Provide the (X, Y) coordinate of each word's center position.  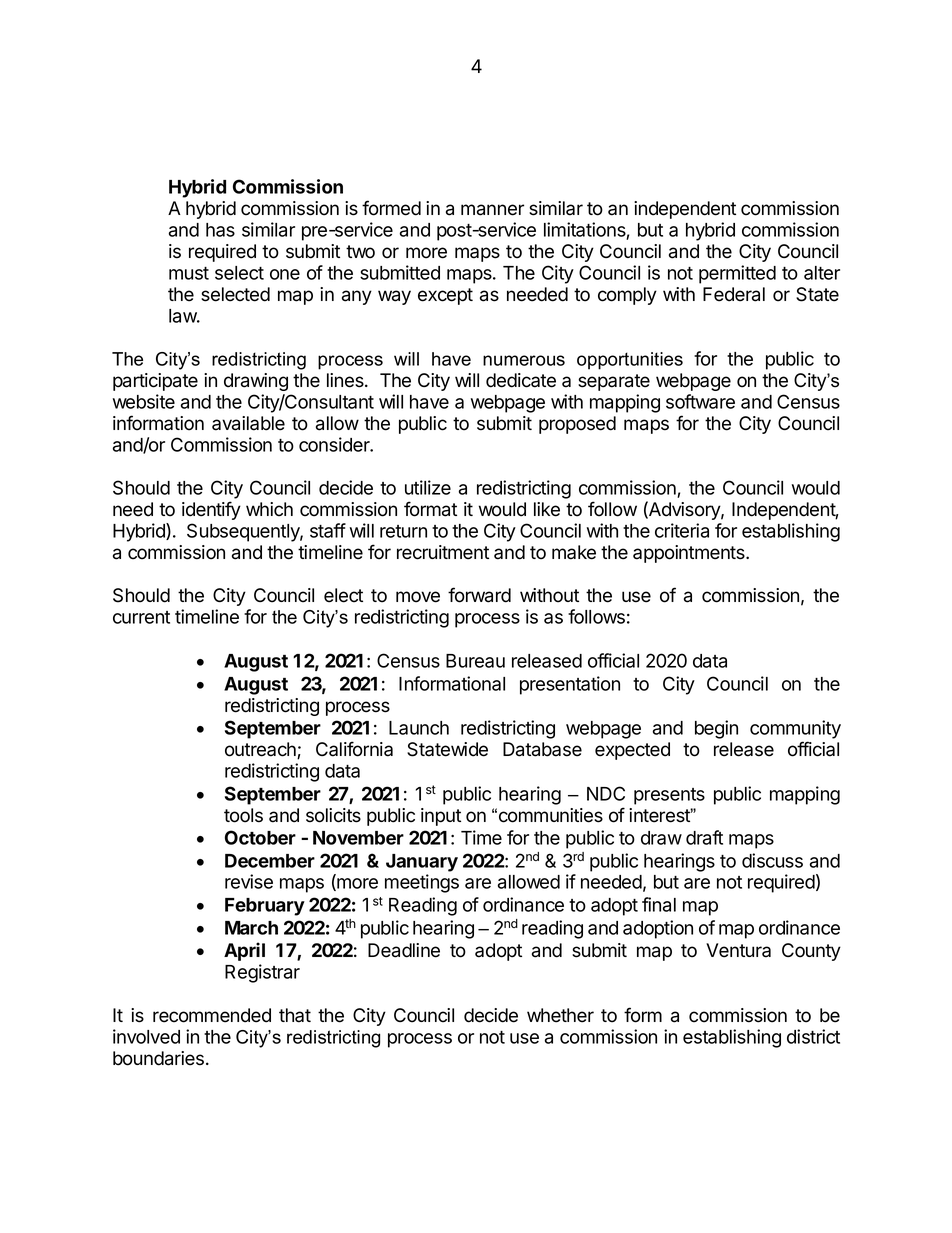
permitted (737, 274)
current (141, 617)
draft (704, 837)
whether (560, 1015)
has (220, 230)
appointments (690, 554)
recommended (212, 1015)
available (248, 423)
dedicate (521, 380)
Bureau (475, 661)
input (441, 817)
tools (243, 815)
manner (492, 210)
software (700, 401)
